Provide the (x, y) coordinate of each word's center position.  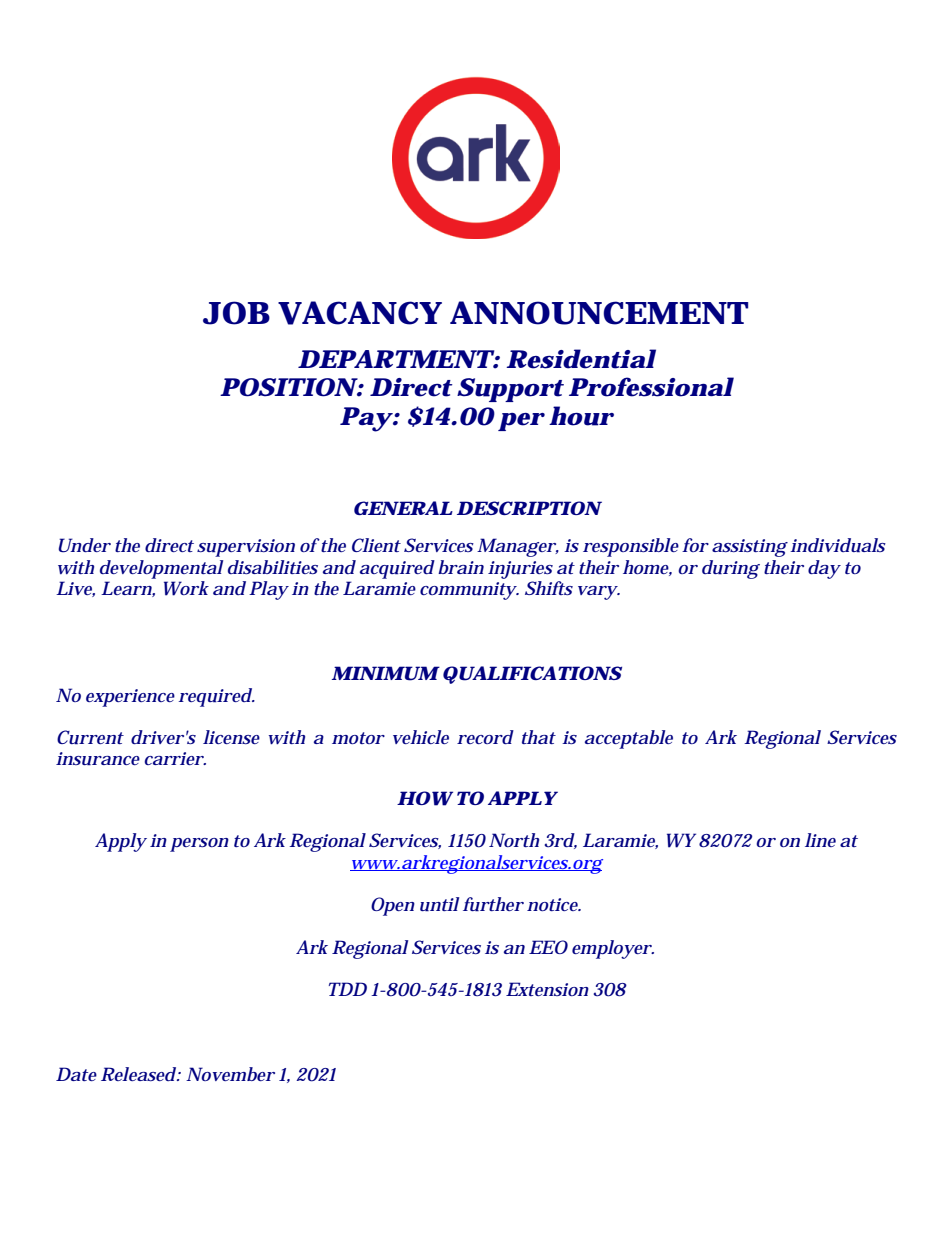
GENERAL (403, 508)
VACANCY (360, 313)
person (199, 845)
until (439, 904)
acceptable (629, 739)
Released (139, 1074)
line (820, 840)
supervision (246, 548)
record (485, 737)
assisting (750, 548)
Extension (547, 989)
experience (130, 698)
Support (510, 390)
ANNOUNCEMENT (599, 313)
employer (612, 949)
